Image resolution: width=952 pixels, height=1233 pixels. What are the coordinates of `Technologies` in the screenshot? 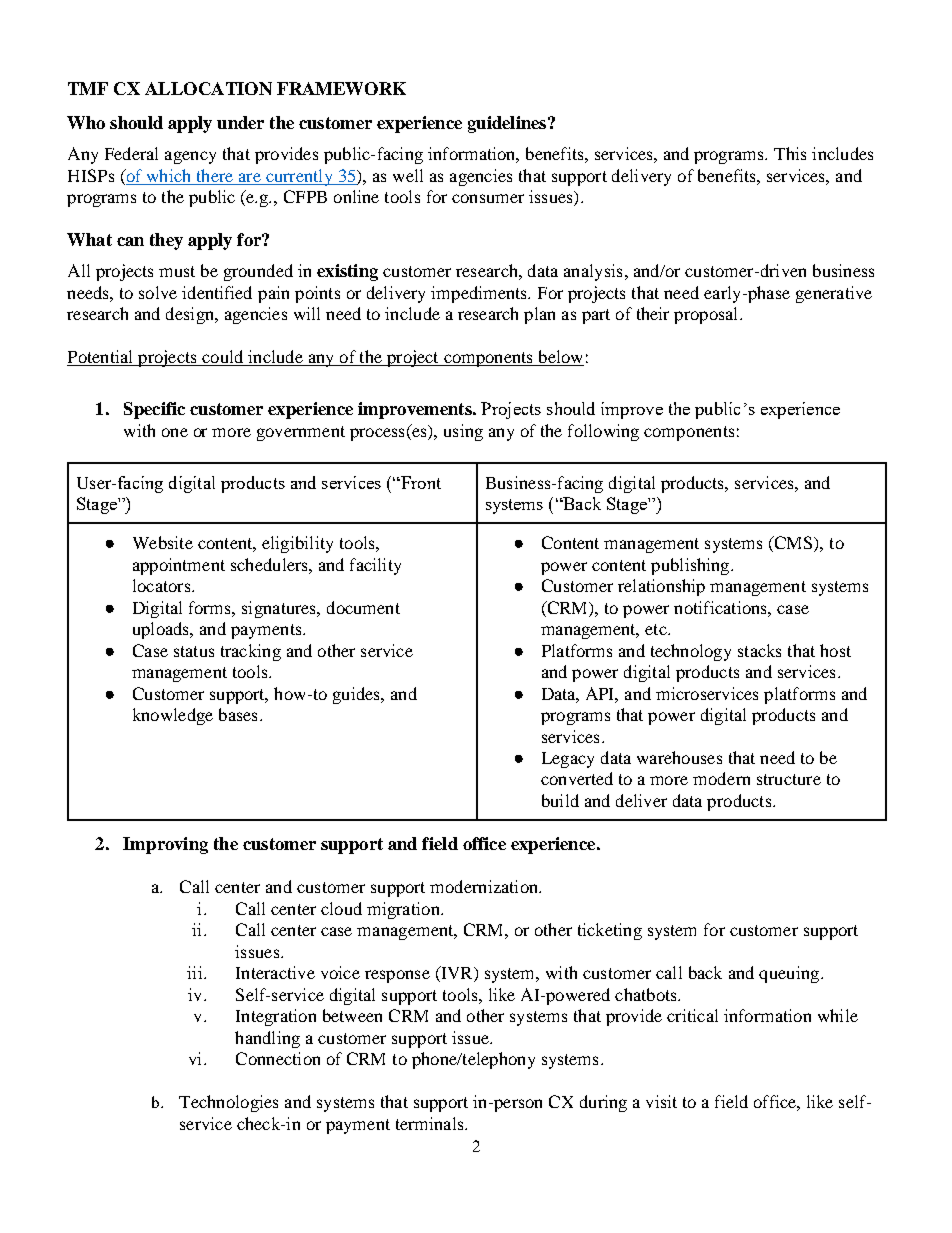 It's located at (228, 1103).
